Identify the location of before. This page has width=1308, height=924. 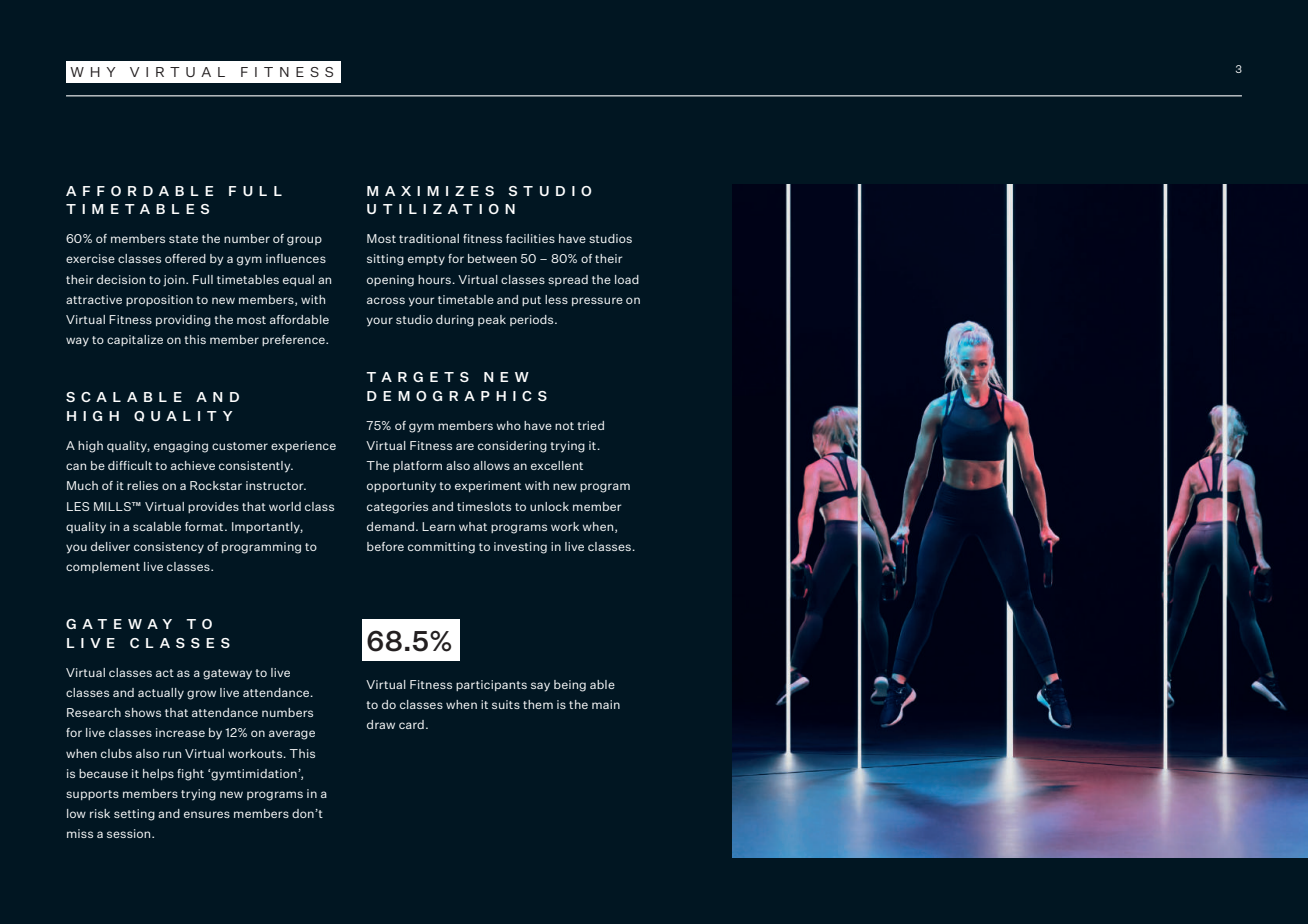
(385, 546).
